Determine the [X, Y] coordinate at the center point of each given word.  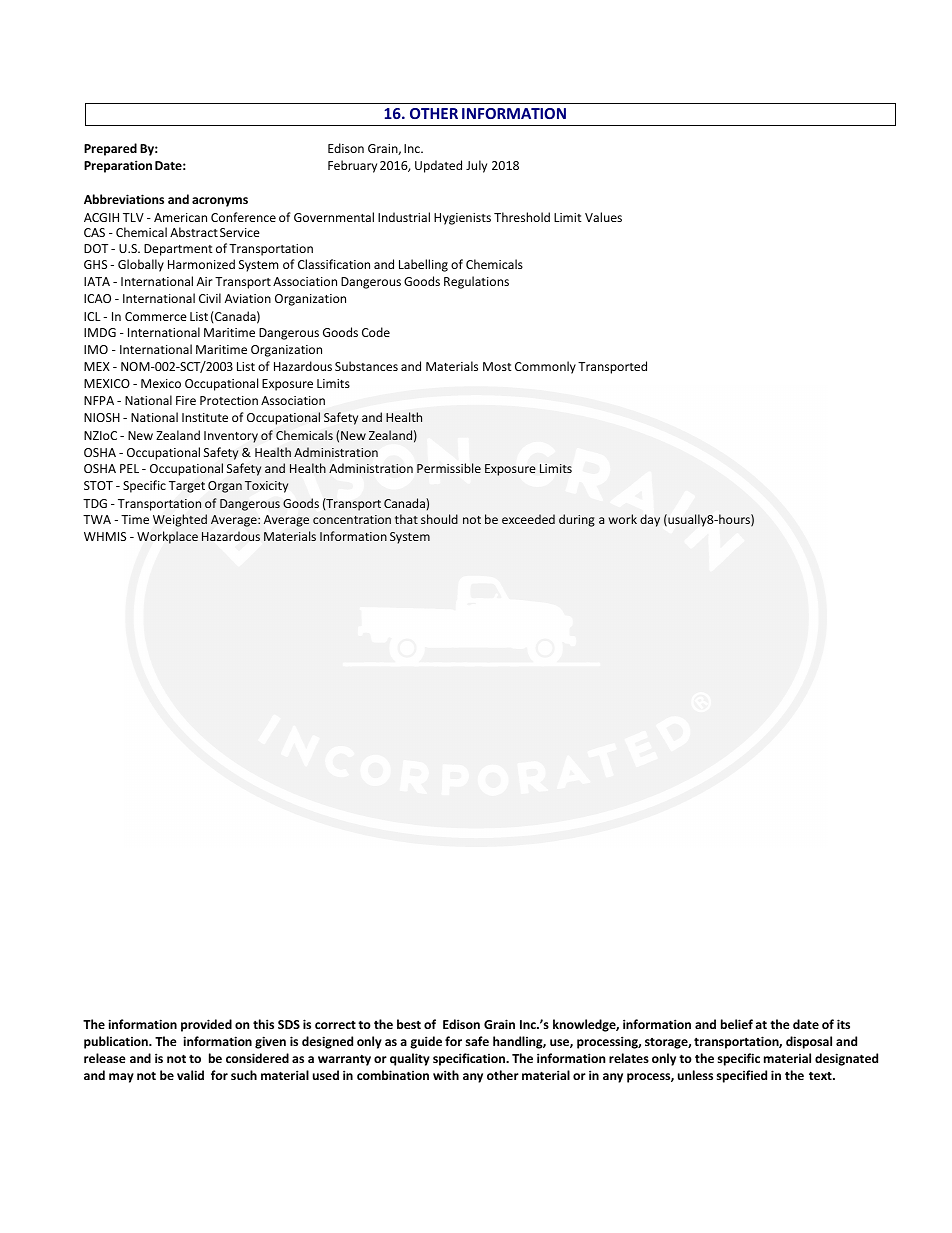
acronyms [220, 202]
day [650, 520]
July [476, 166]
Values [603, 217]
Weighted [180, 520]
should [439, 519]
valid [190, 1075]
